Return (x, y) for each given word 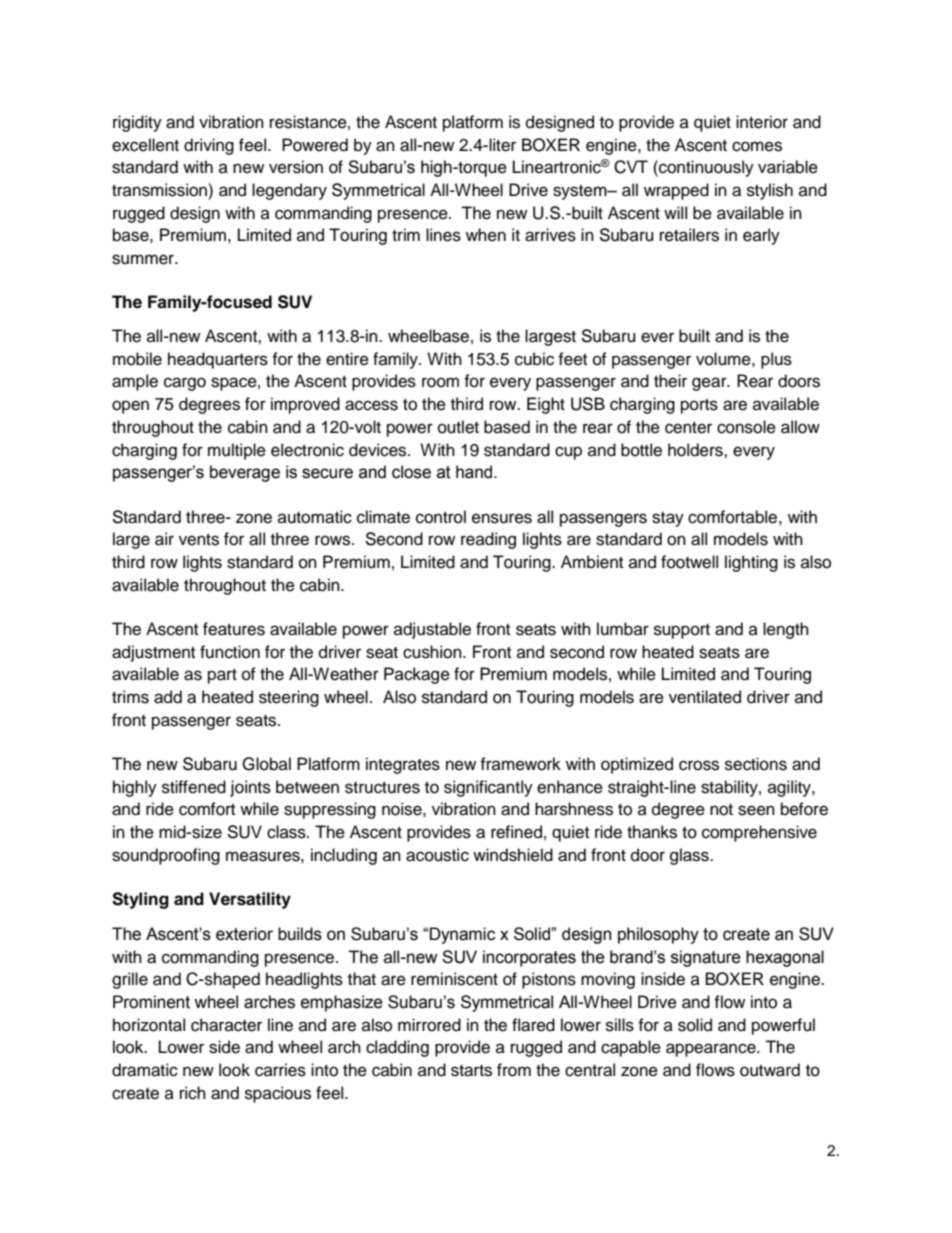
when (486, 235)
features (234, 629)
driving (209, 146)
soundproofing (166, 856)
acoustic (437, 855)
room (440, 382)
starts (471, 1071)
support (682, 631)
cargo (185, 384)
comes (757, 146)
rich (193, 1093)
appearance (712, 1050)
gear (710, 384)
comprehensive (759, 833)
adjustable (432, 630)
